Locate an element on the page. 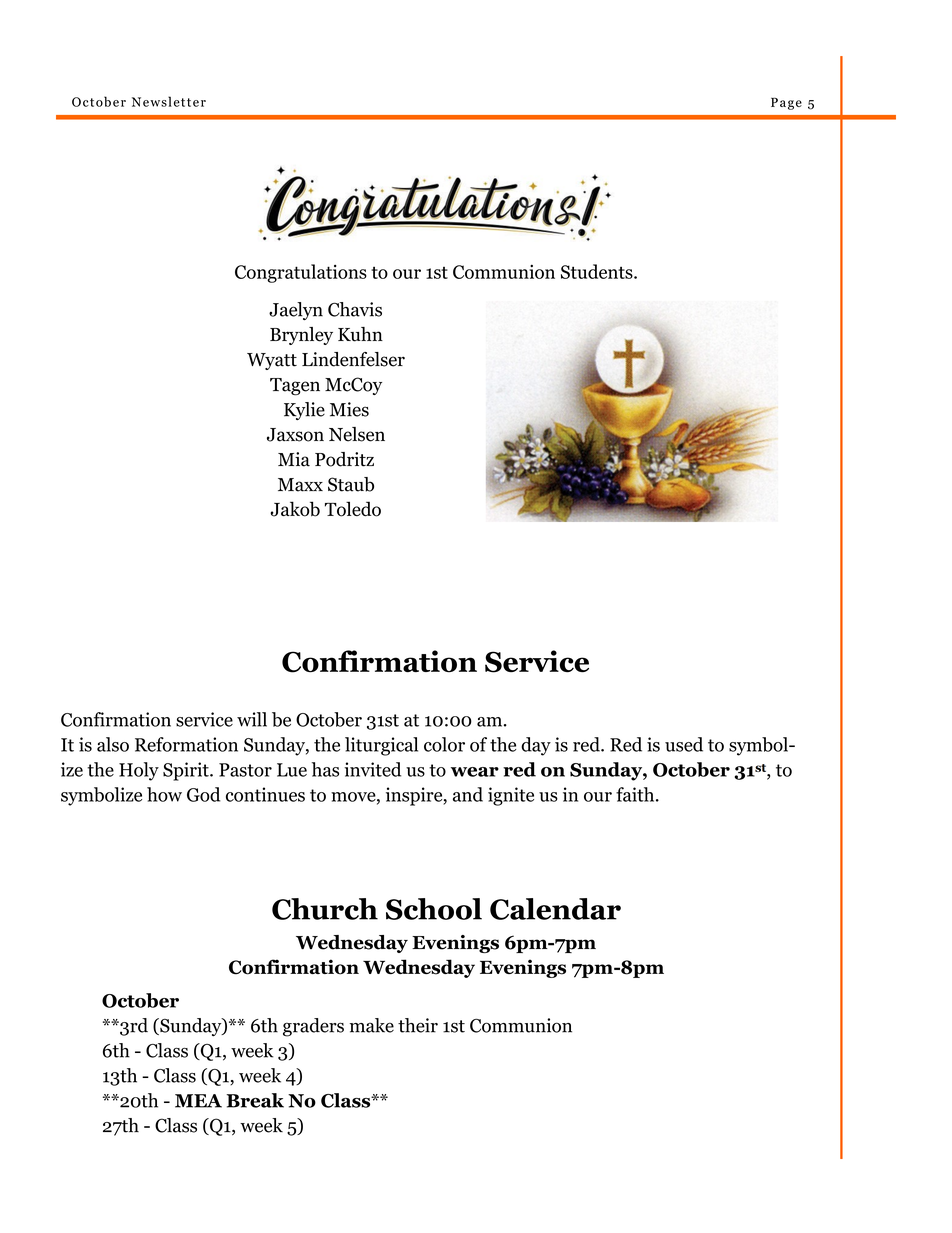 Image resolution: width=952 pixels, height=1233 pixels. make is located at coordinates (372, 1025).
